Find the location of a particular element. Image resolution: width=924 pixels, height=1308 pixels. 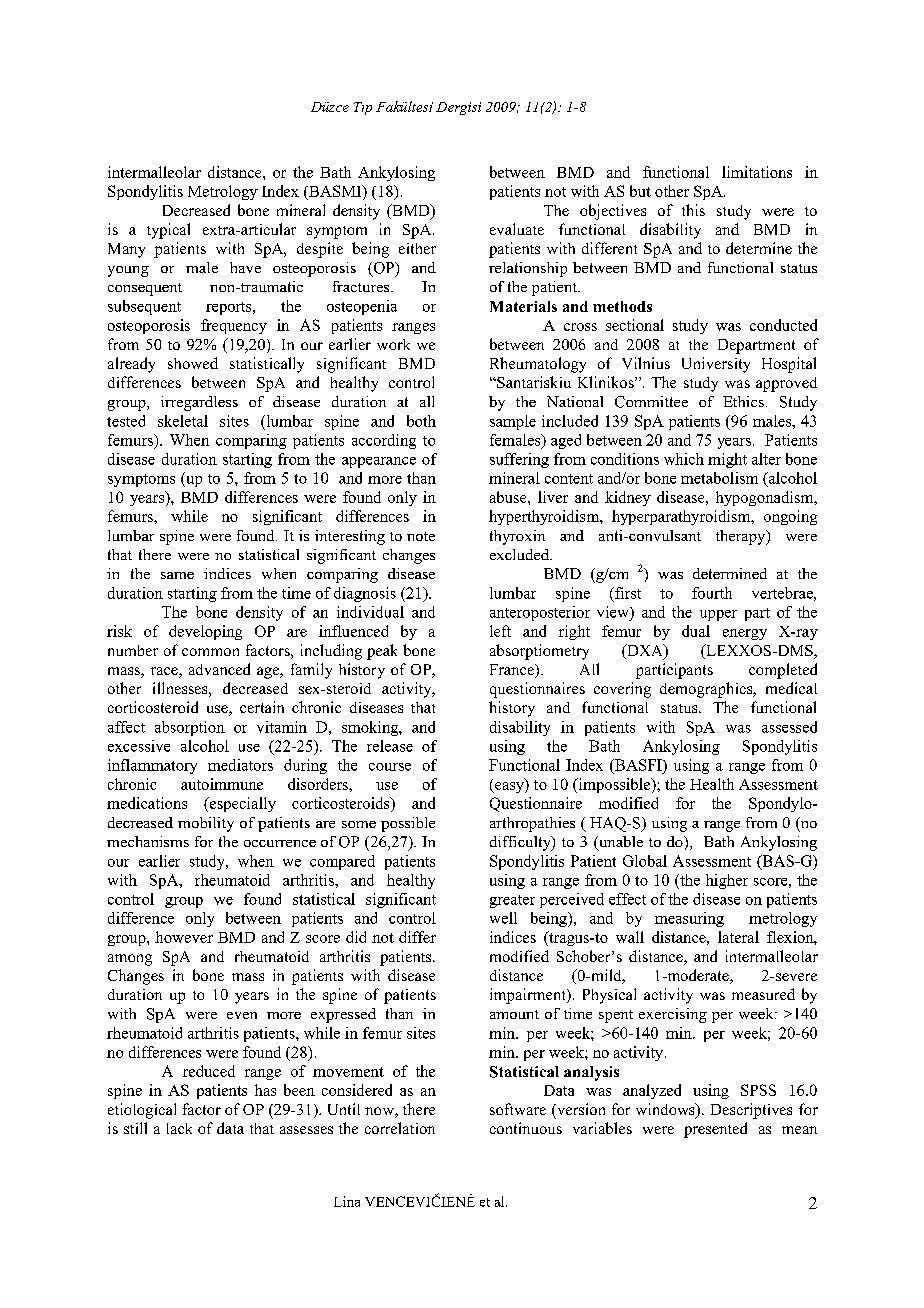

skeletal is located at coordinates (183, 421).
